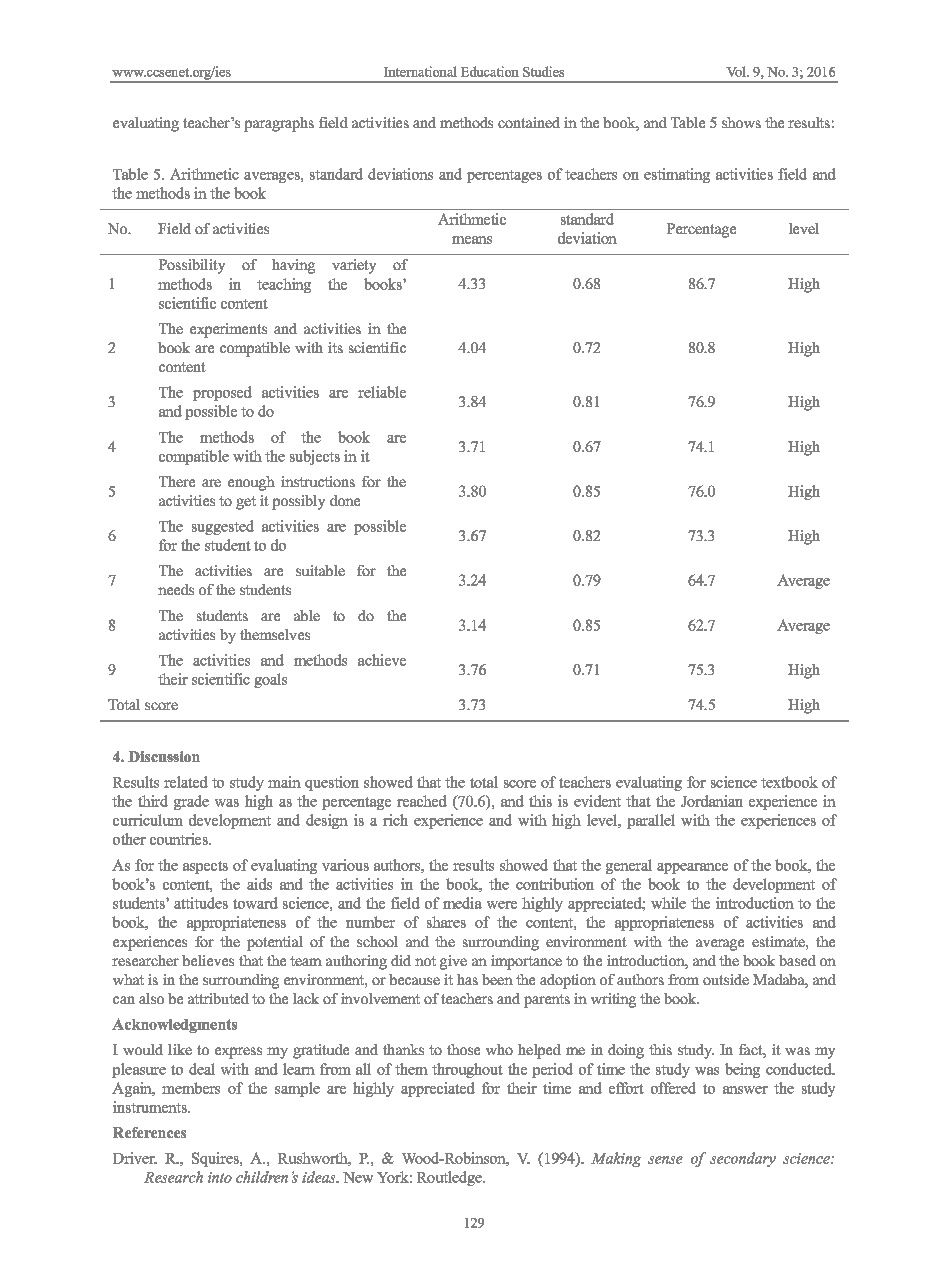 The height and width of the screenshot is (1288, 948). What do you see at coordinates (462, 903) in the screenshot?
I see `media` at bounding box center [462, 903].
